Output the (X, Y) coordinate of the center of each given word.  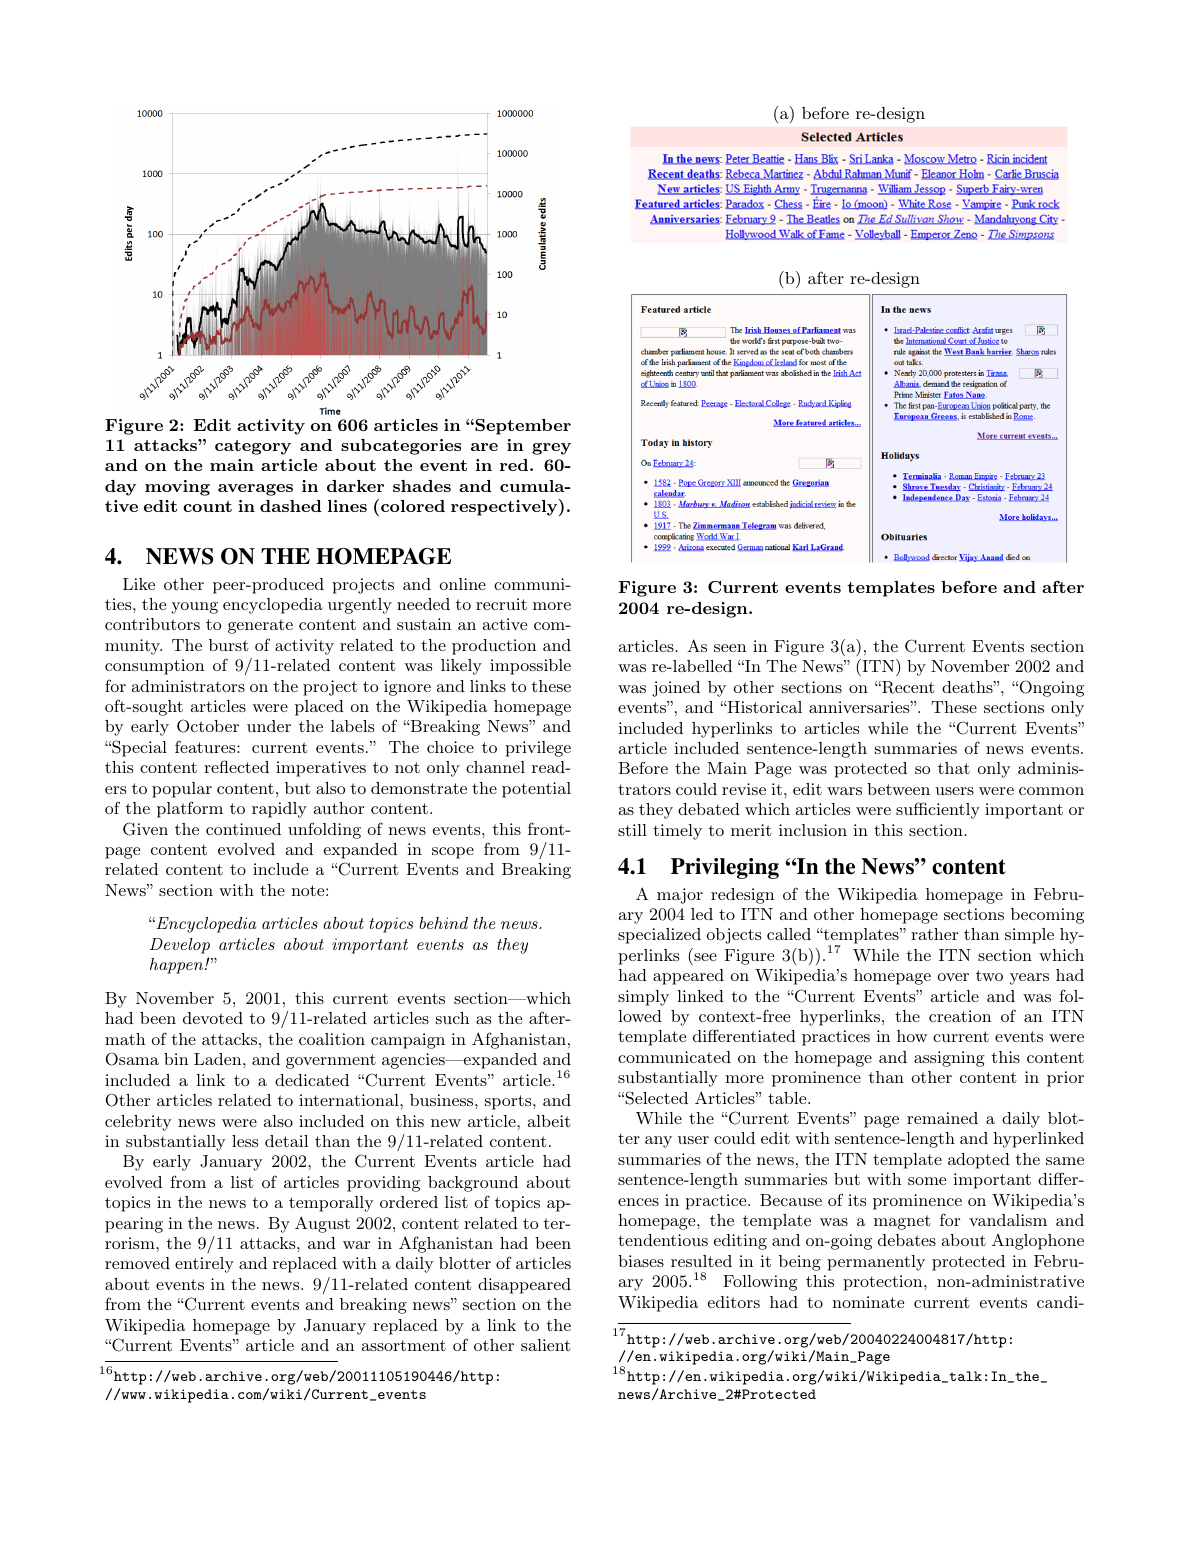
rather (934, 934)
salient (546, 1345)
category (253, 447)
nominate (868, 1302)
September (522, 427)
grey (551, 449)
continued (243, 829)
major (680, 896)
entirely (204, 1265)
